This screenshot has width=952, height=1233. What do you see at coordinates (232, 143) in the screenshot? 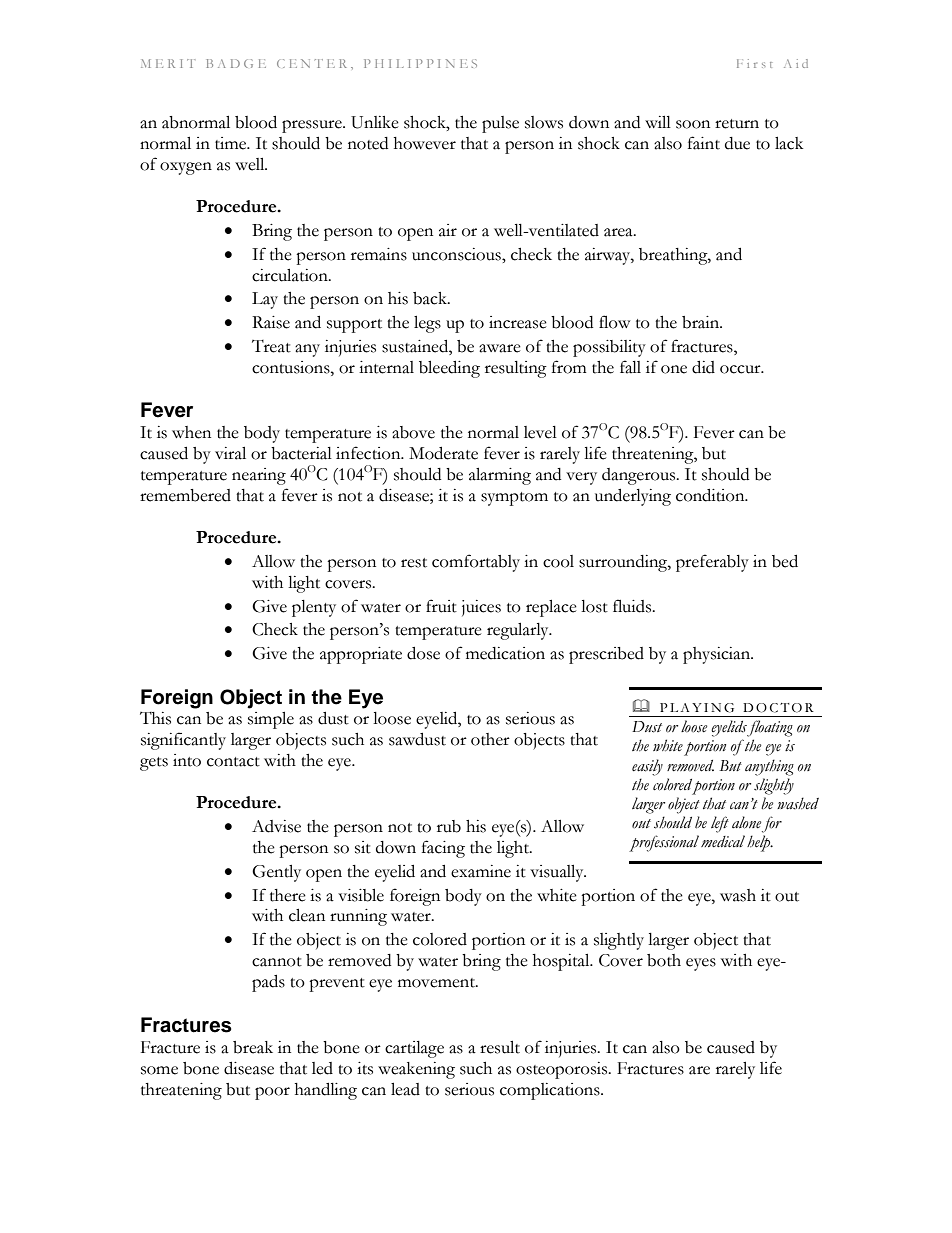
I see `time` at bounding box center [232, 143].
